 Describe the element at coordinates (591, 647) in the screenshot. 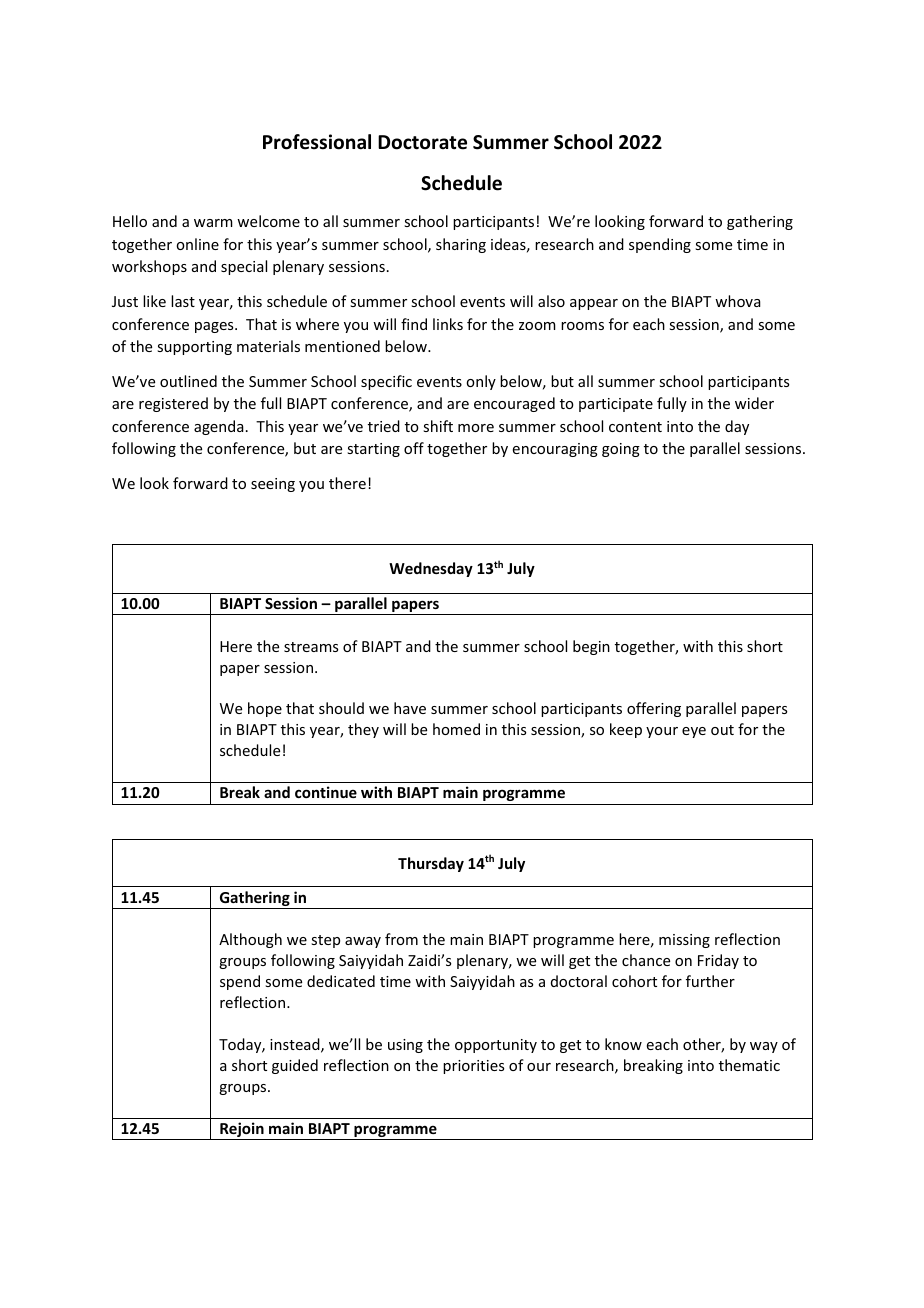

I see `begin` at that location.
